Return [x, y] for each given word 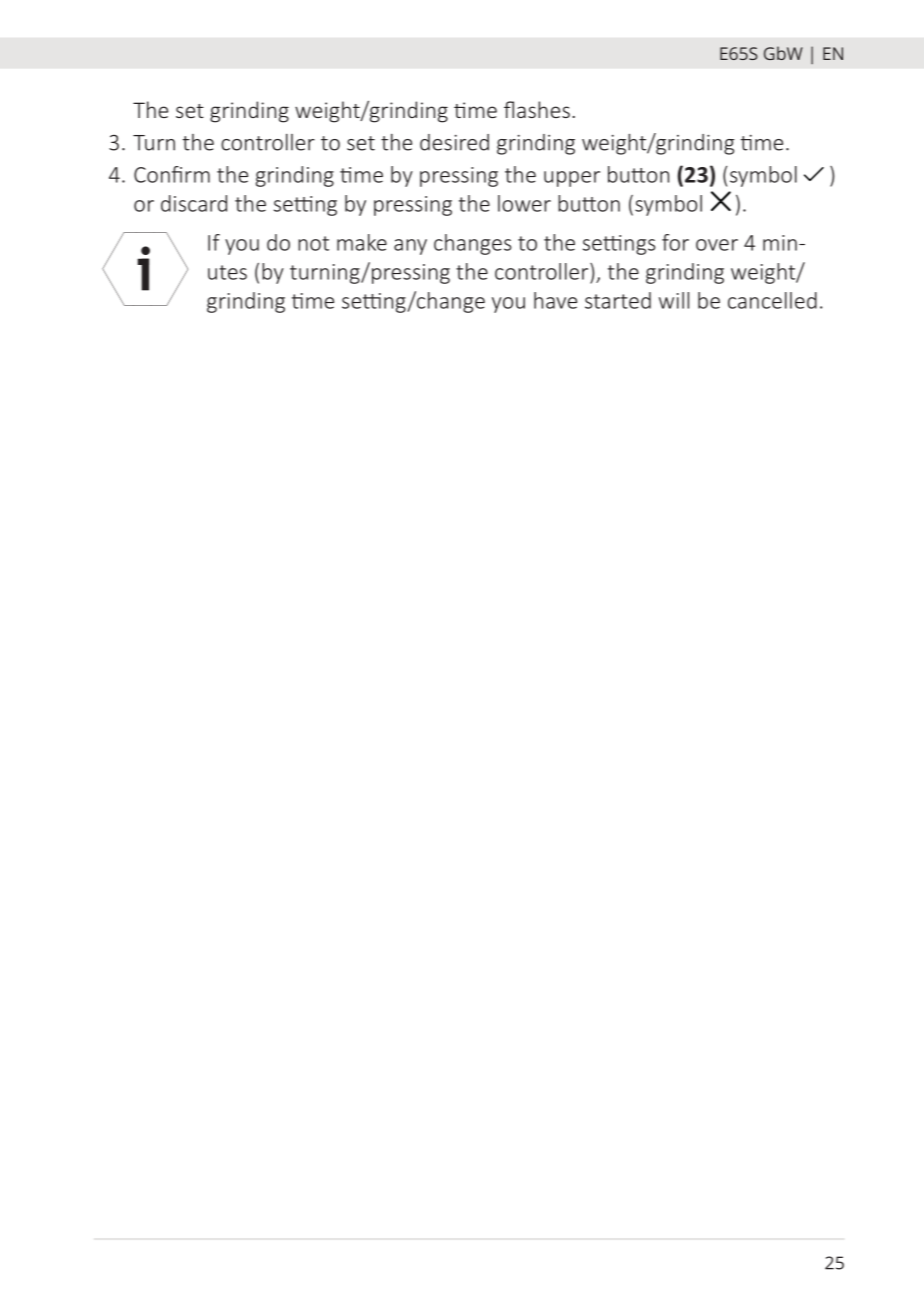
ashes [543, 109]
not [313, 243]
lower [524, 203]
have [555, 300]
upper [572, 179]
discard [194, 203]
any [410, 247]
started [618, 300]
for [675, 242]
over [717, 245]
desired [454, 142]
